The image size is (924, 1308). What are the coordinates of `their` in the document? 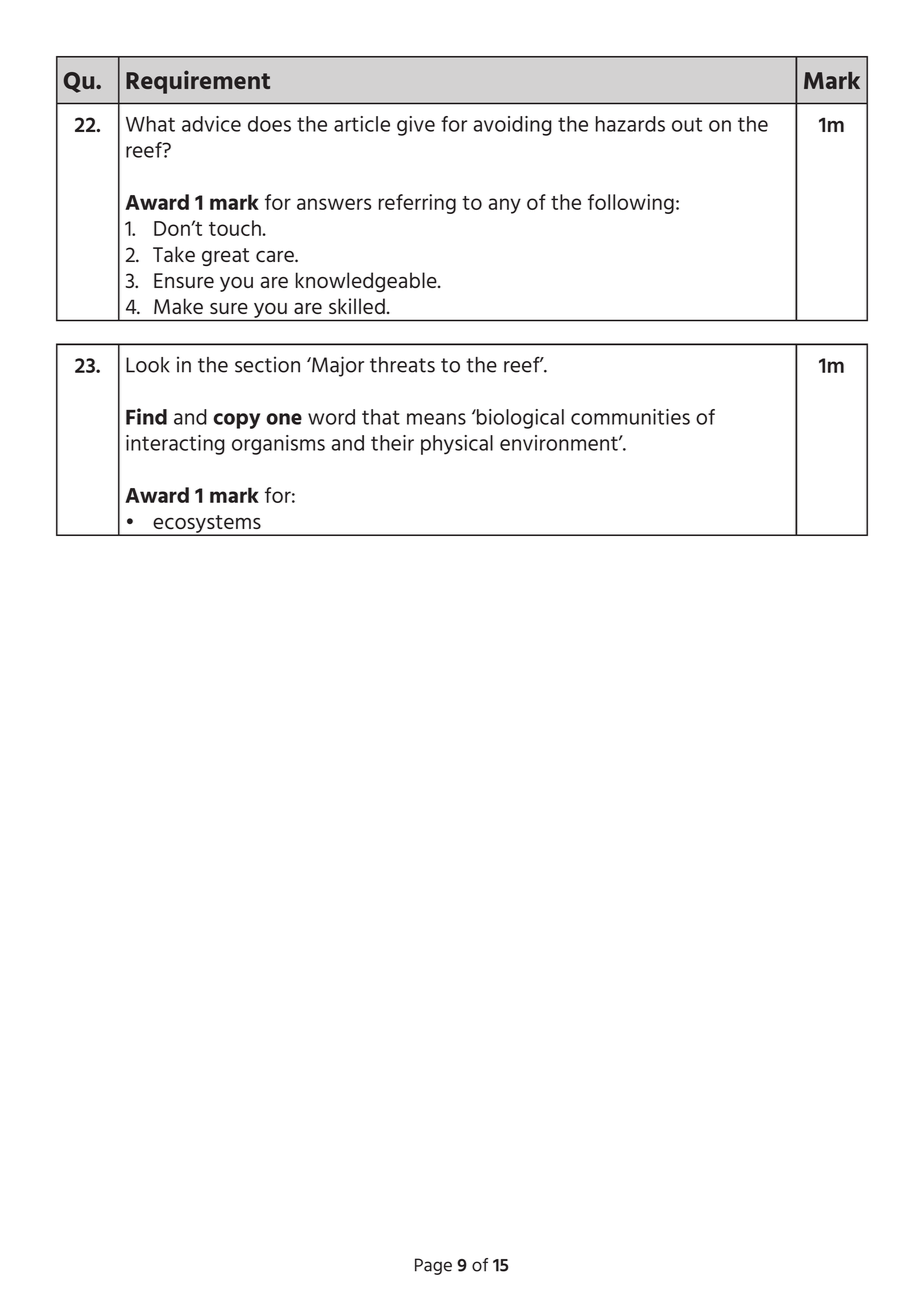 It's located at (392, 443).
